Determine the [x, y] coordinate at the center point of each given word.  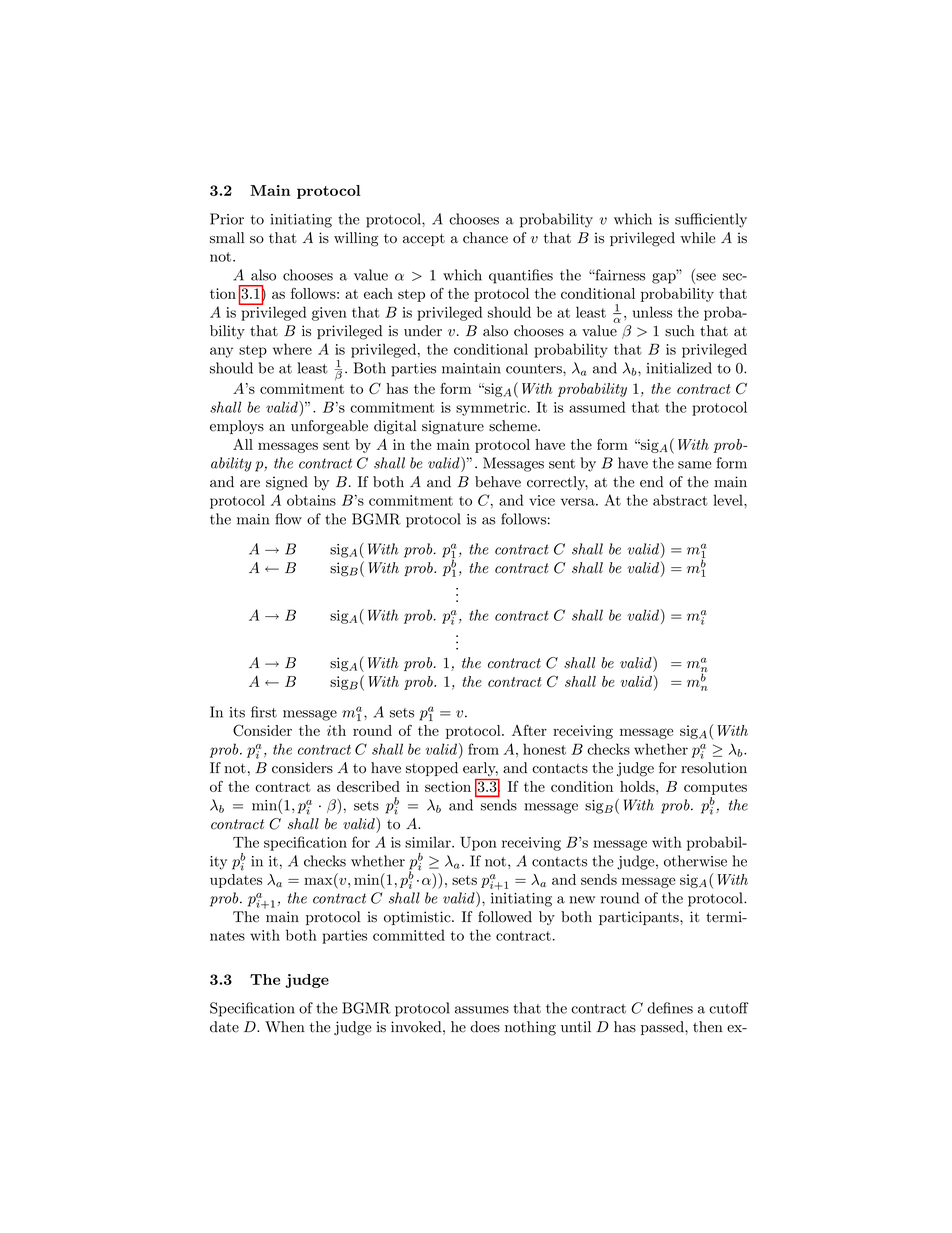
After [529, 730]
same [694, 465]
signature [453, 427]
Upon [478, 844]
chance [485, 238]
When [285, 1027]
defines [670, 1008]
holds [638, 786]
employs [237, 427]
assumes [482, 1010]
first [264, 712]
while [698, 238]
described [368, 786]
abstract [680, 500]
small [227, 238]
